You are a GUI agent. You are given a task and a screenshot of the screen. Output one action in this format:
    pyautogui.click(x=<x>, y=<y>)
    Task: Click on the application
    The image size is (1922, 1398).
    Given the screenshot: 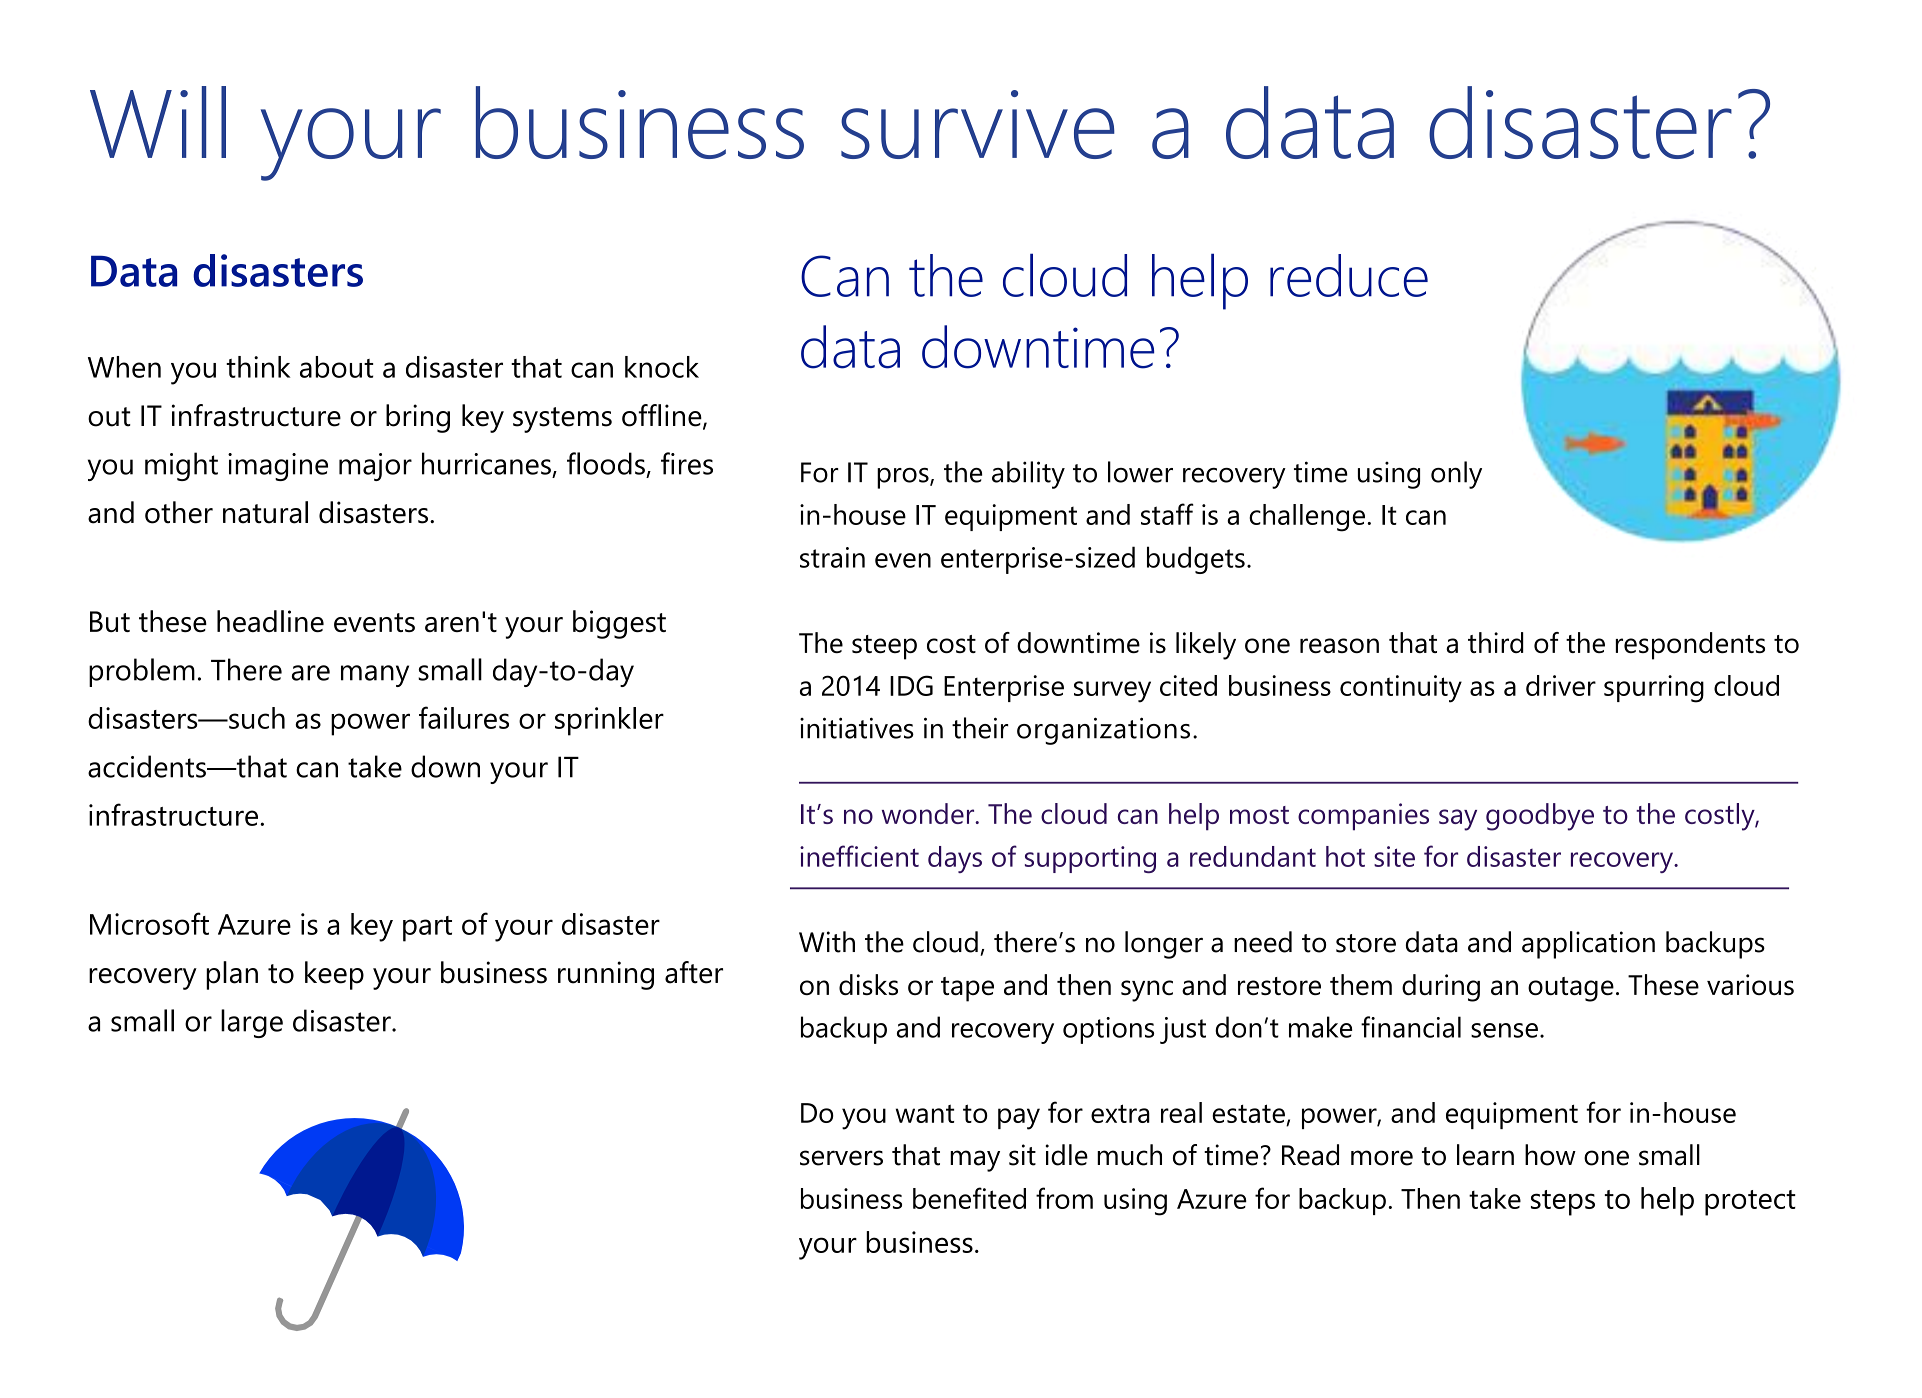 What is the action you would take?
    pyautogui.click(x=1588, y=945)
